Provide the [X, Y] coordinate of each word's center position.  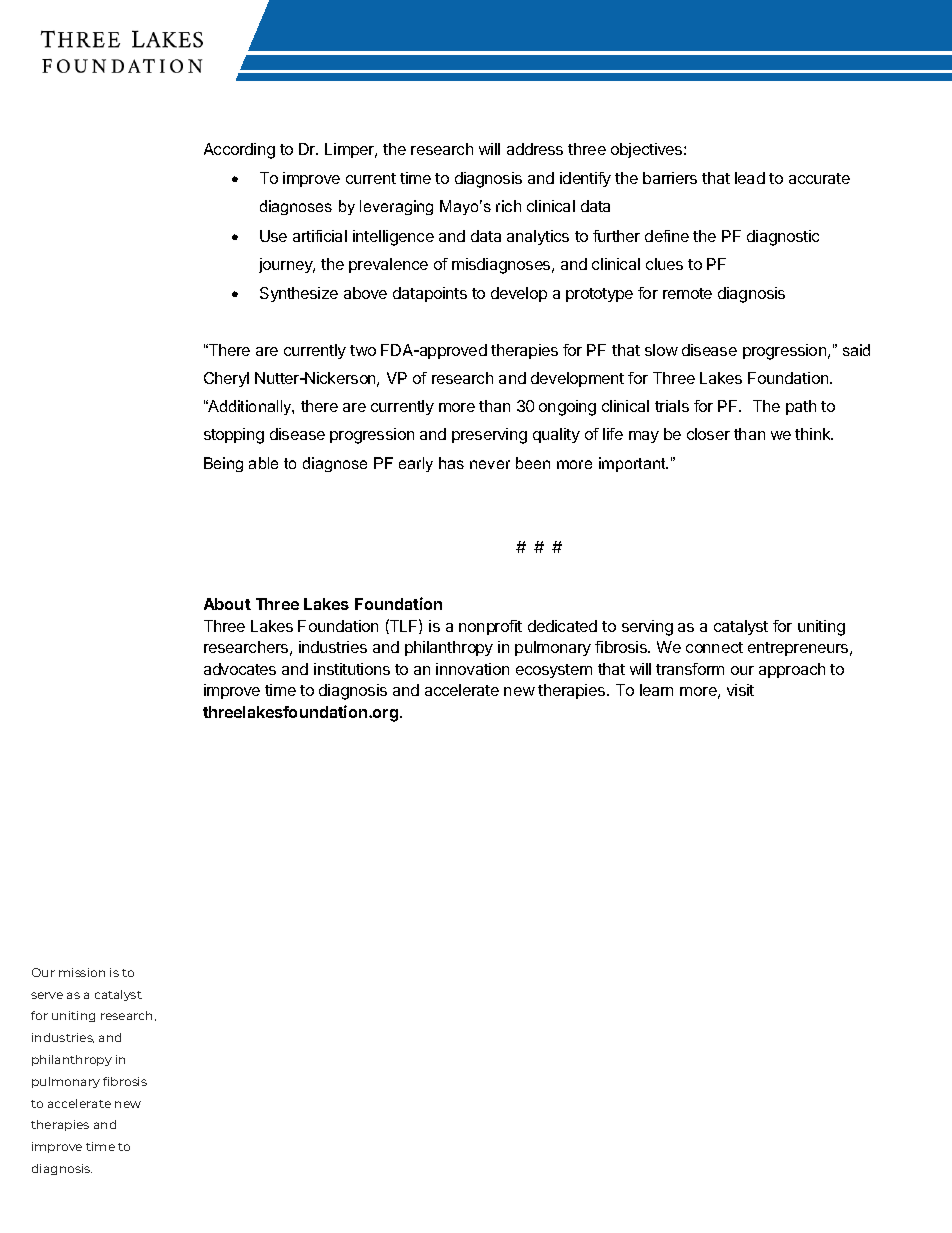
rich [508, 206]
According [239, 151]
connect [714, 647]
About [227, 604]
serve [47, 995]
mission [82, 972]
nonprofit [490, 627]
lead [750, 178]
